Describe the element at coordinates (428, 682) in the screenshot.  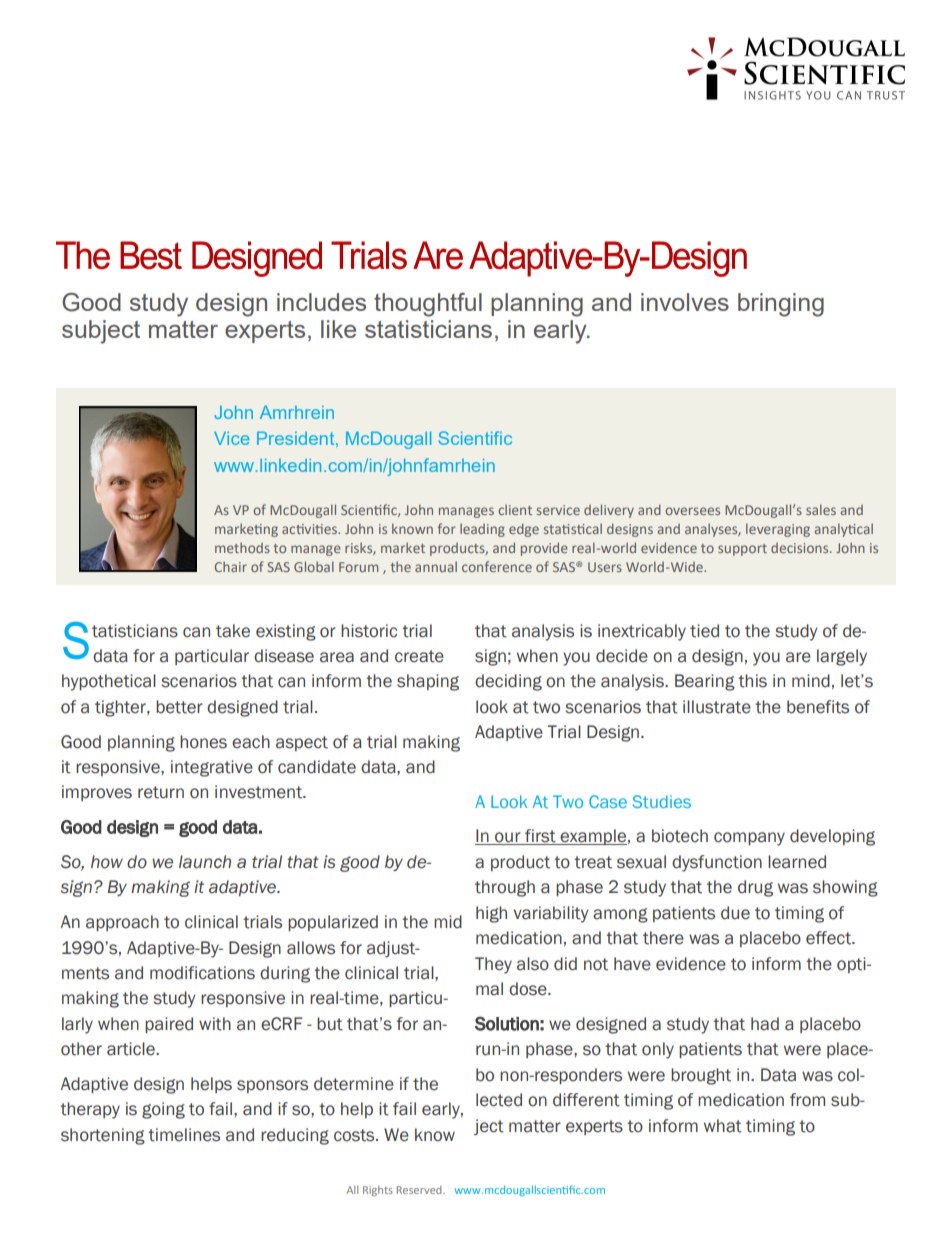
I see `shaping` at that location.
